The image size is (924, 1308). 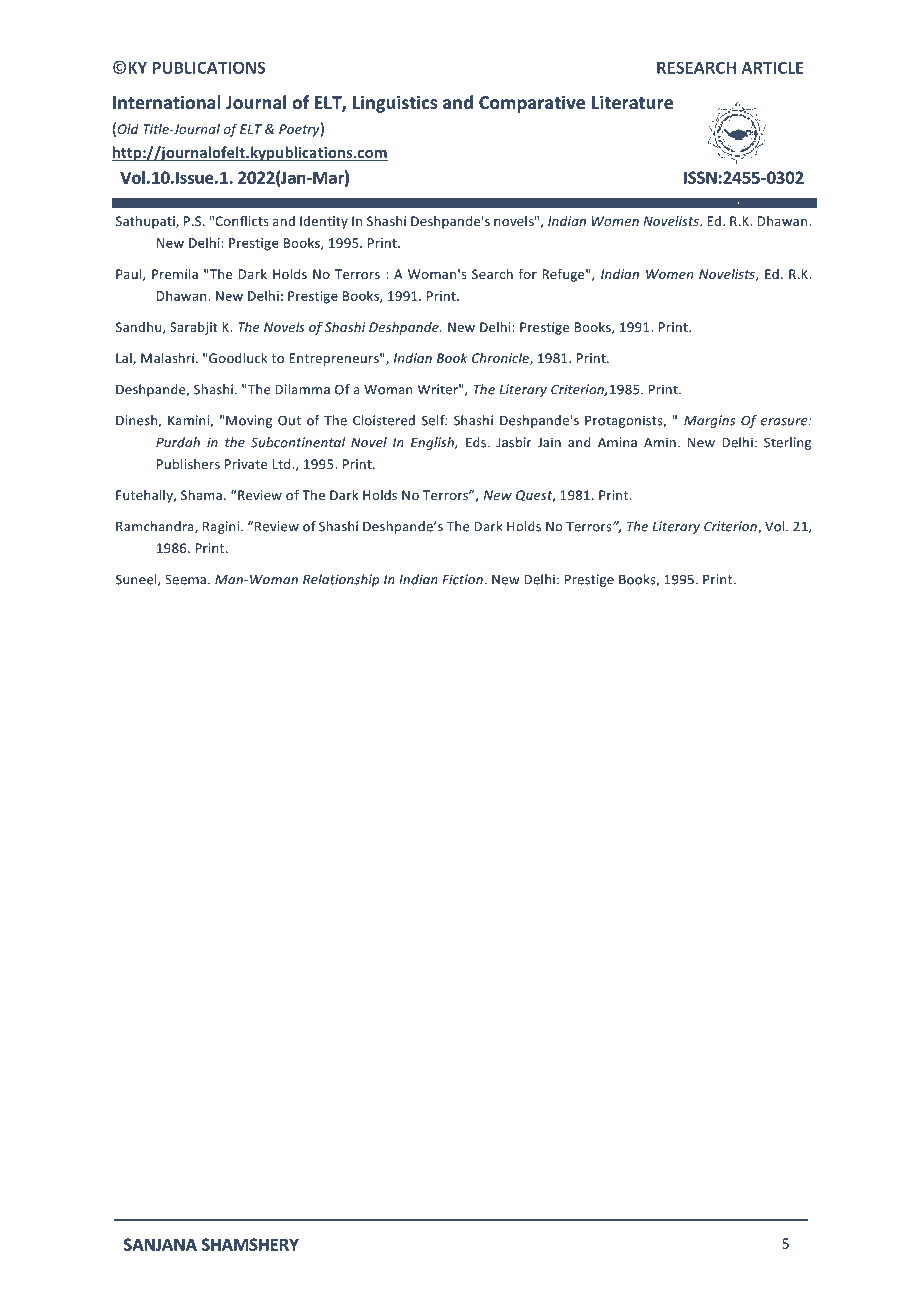 What do you see at coordinates (249, 421) in the screenshot?
I see `Moving` at bounding box center [249, 421].
